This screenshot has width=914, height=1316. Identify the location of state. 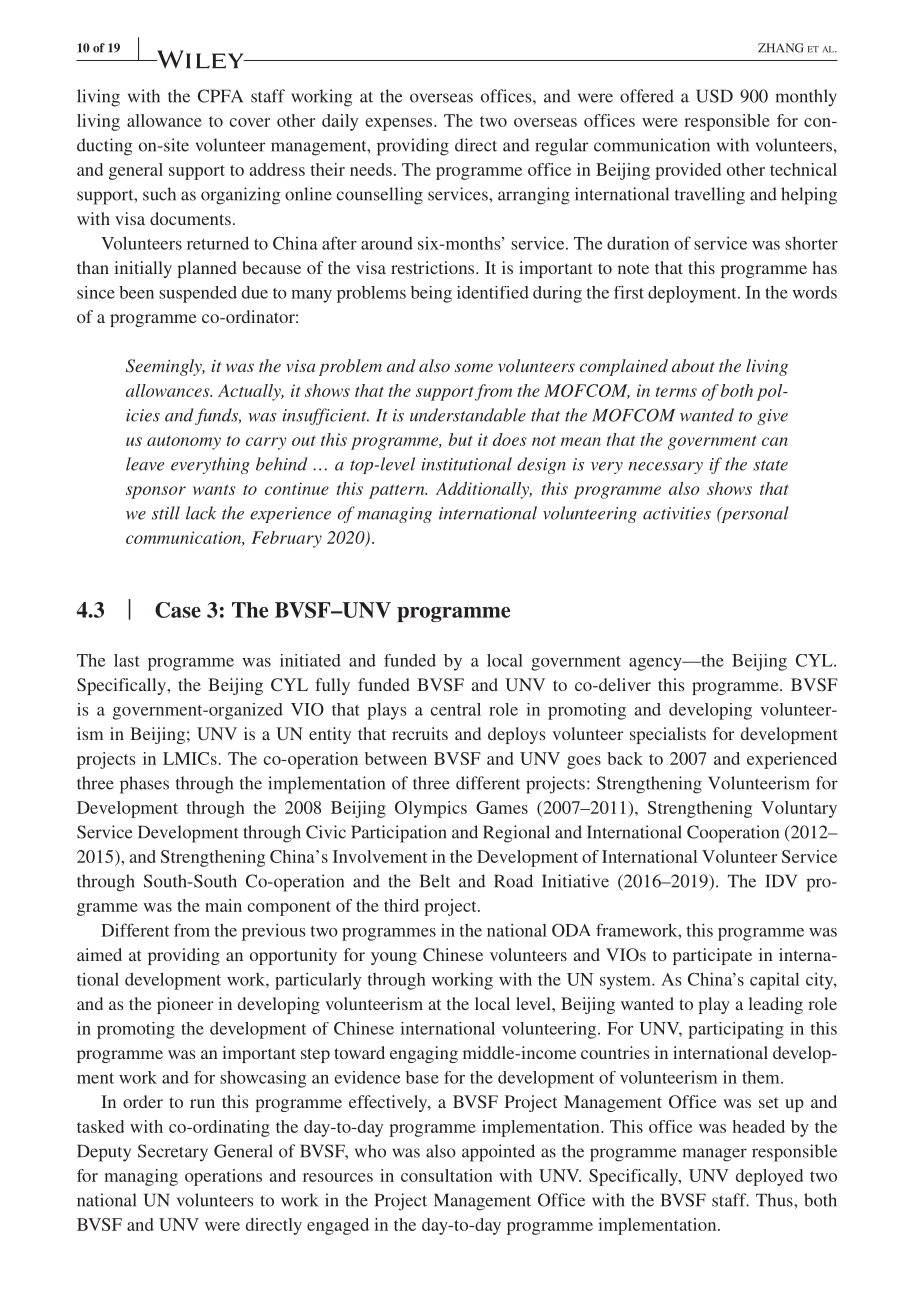
(770, 465).
